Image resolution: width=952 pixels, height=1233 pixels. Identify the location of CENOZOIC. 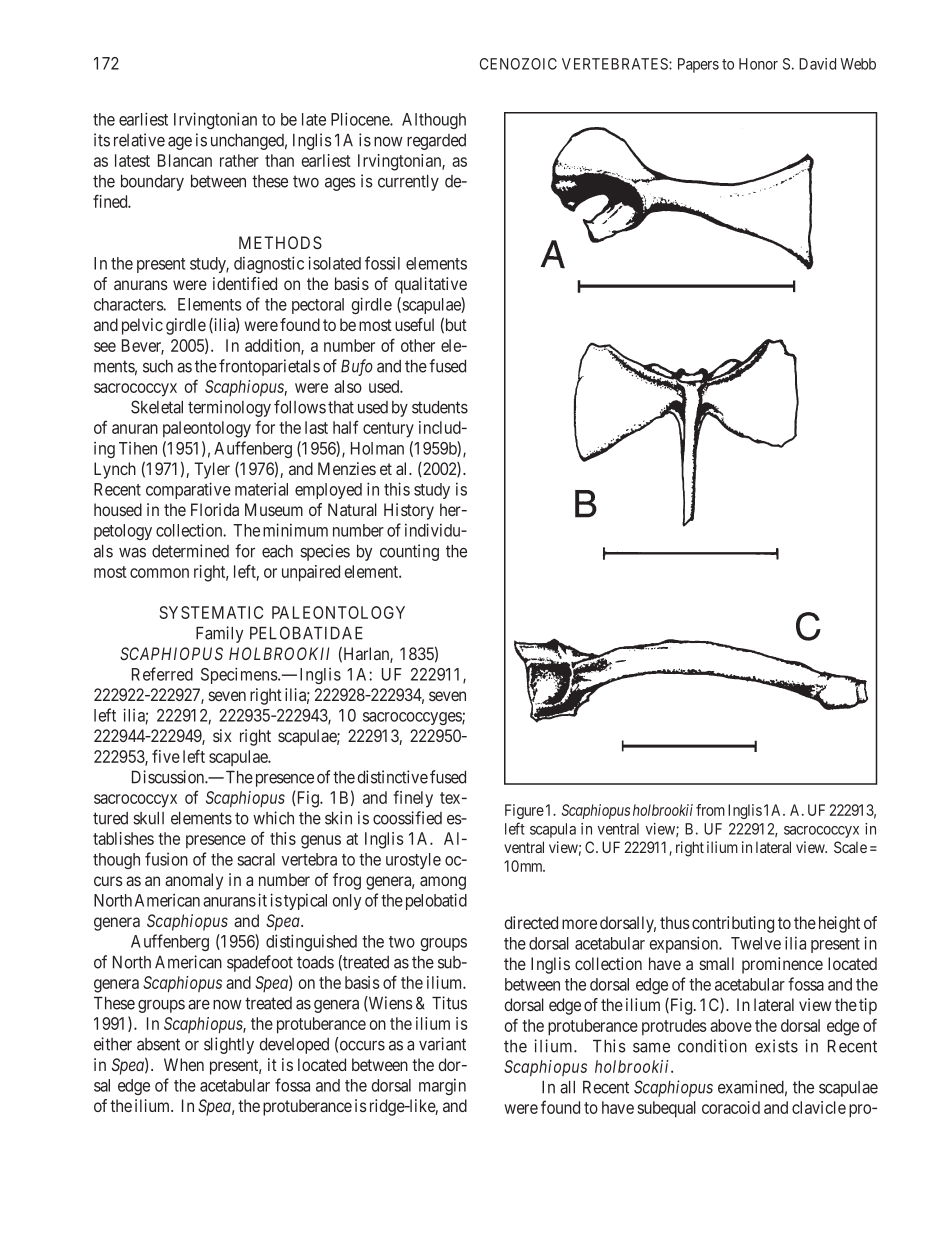
(518, 64).
